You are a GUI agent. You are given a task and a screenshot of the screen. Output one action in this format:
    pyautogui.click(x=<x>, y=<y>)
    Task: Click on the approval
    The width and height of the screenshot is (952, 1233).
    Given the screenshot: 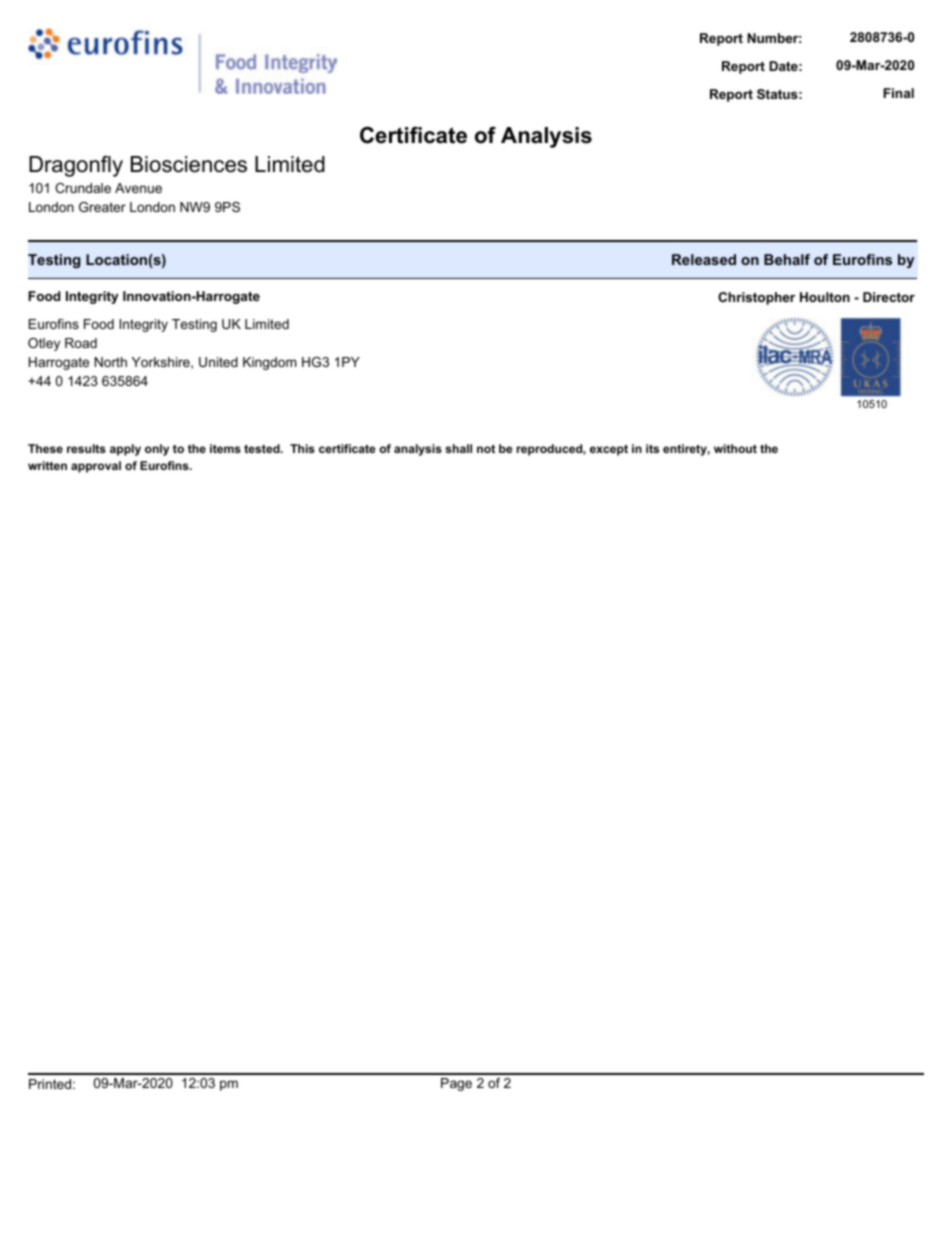 What is the action you would take?
    pyautogui.click(x=96, y=467)
